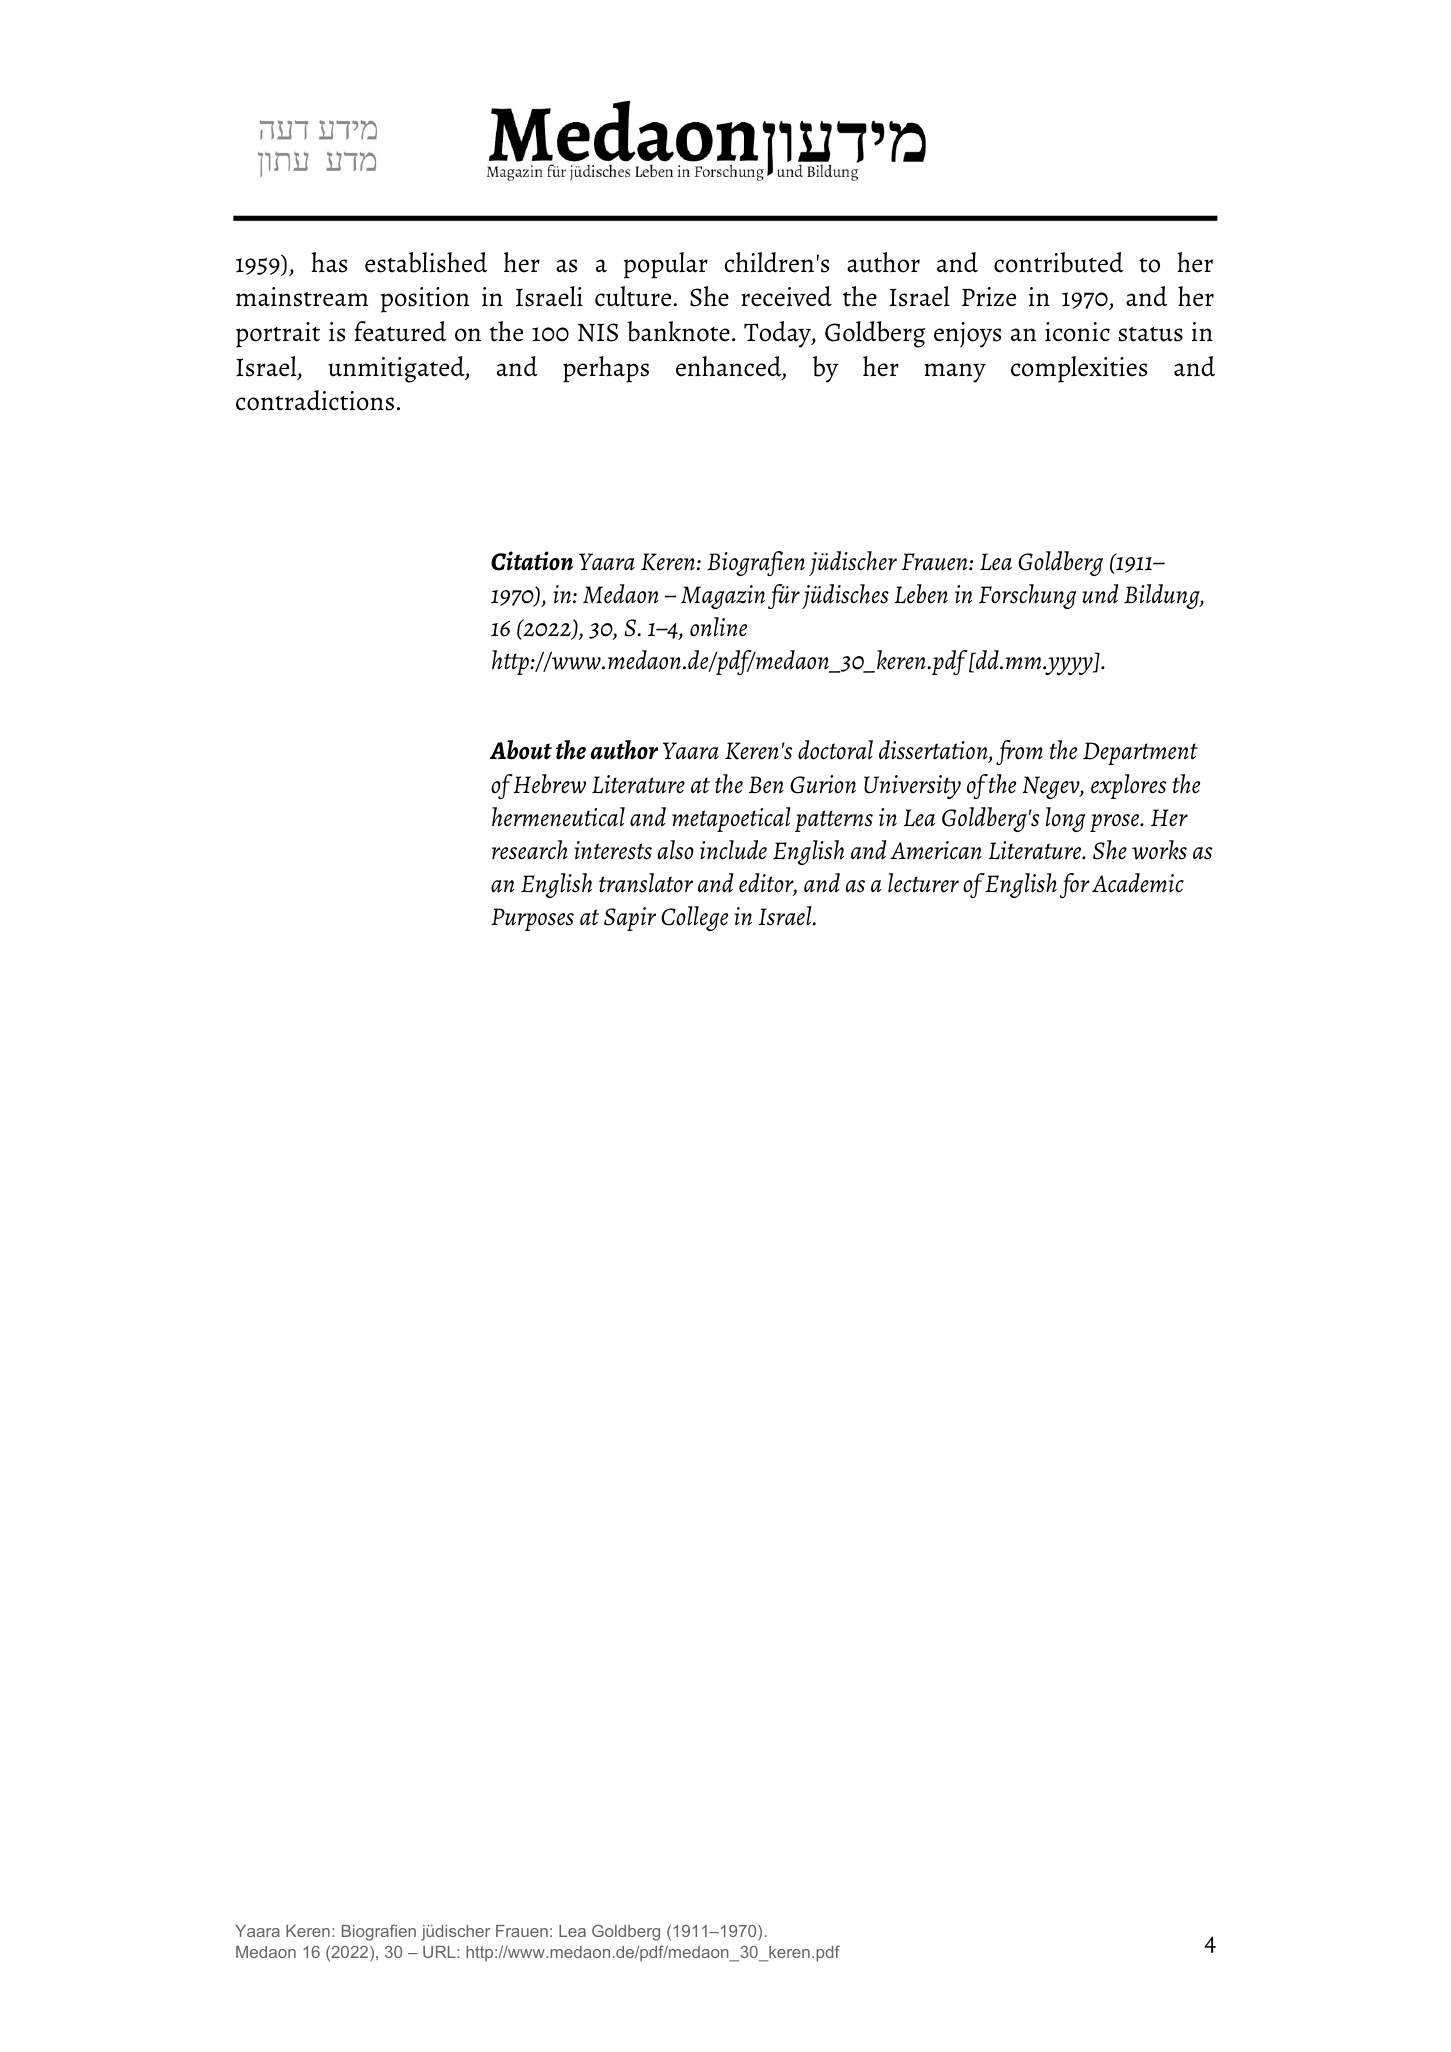 The width and height of the page is (1451, 2052). I want to click on popular, so click(666, 265).
